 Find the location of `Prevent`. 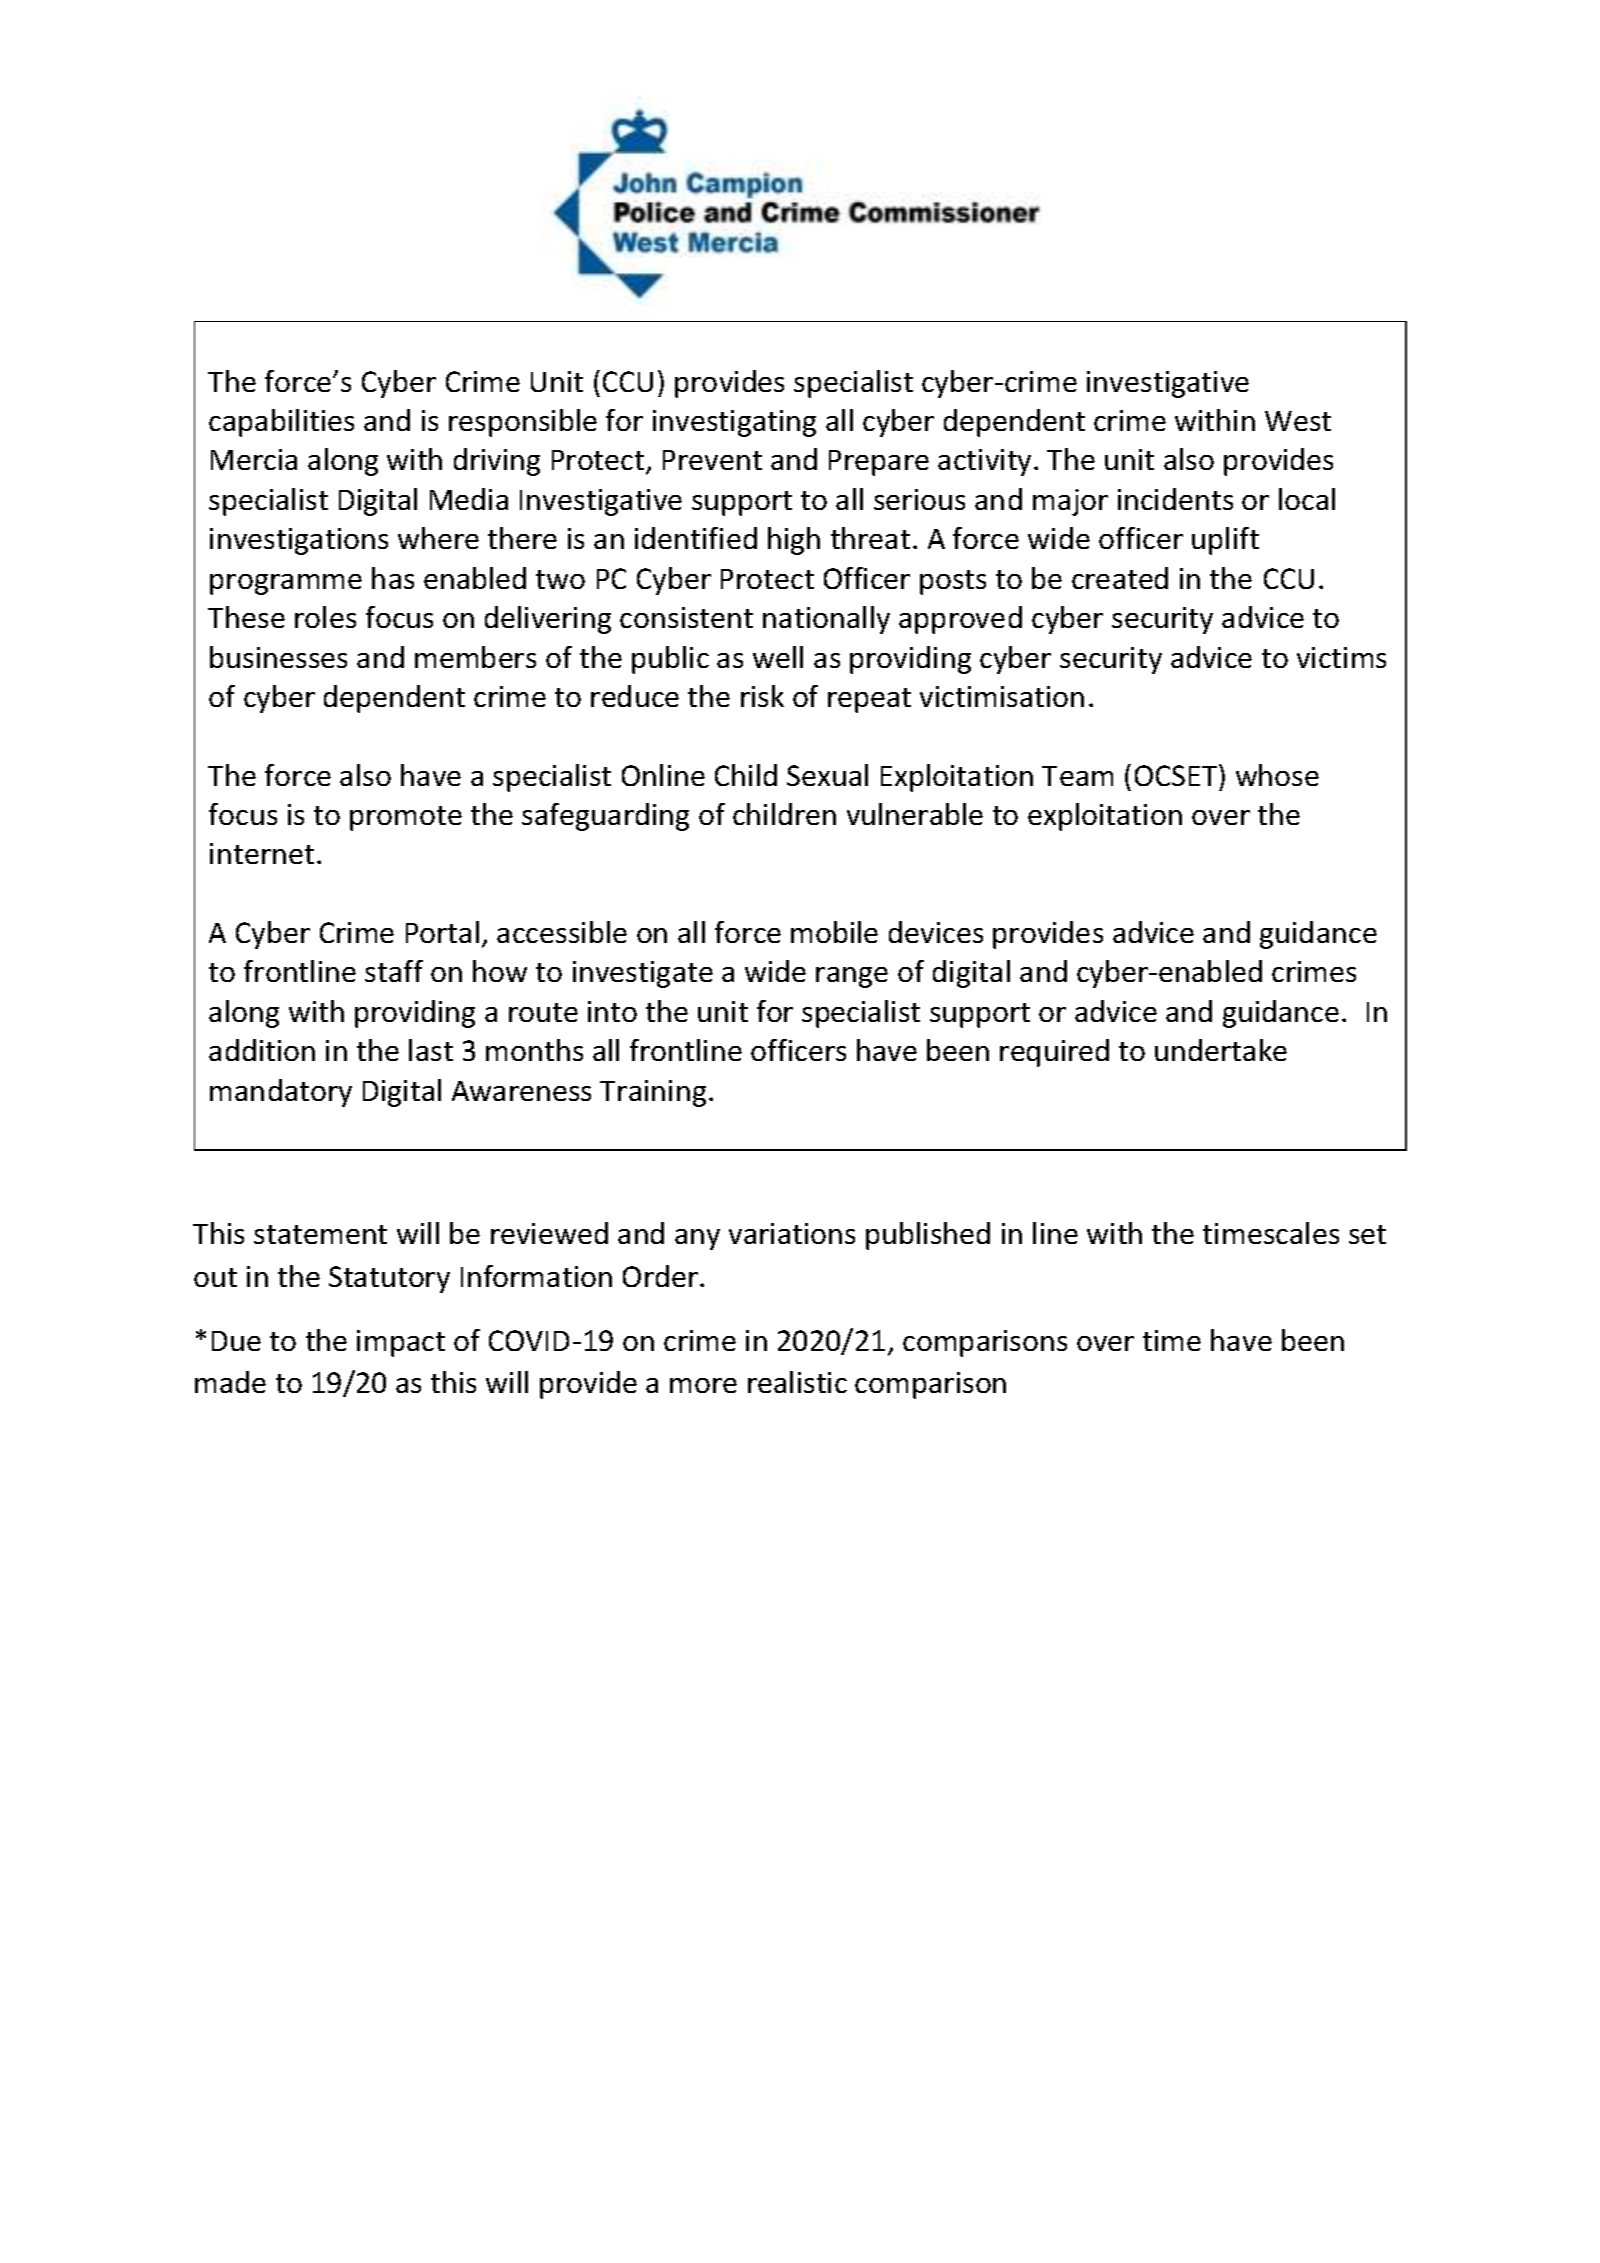

Prevent is located at coordinates (712, 460).
